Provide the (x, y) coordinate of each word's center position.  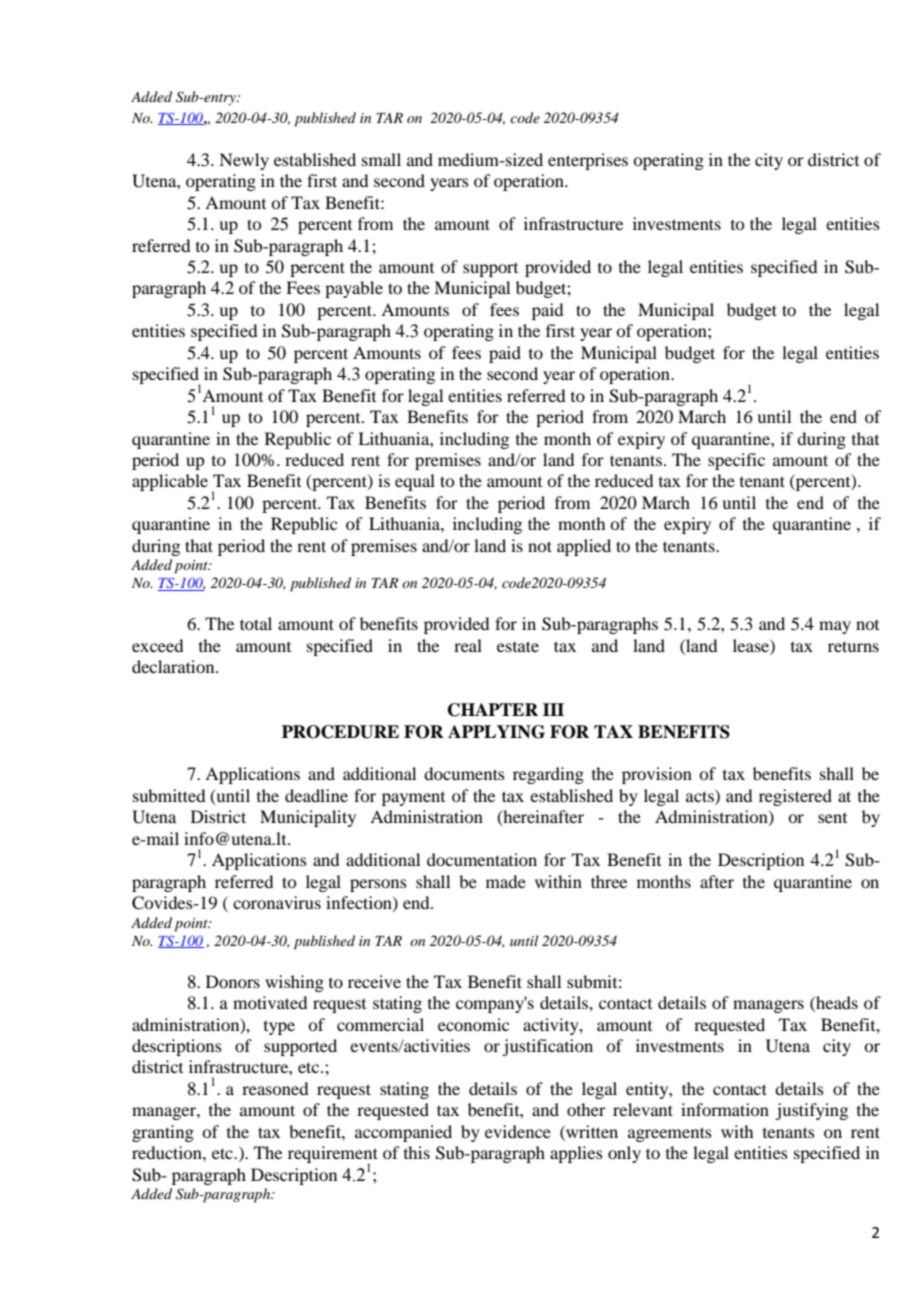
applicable (170, 482)
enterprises (588, 161)
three (609, 881)
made (506, 881)
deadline (316, 795)
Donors (233, 981)
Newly (244, 161)
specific (736, 461)
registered (795, 797)
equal (415, 482)
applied (584, 547)
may (835, 627)
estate (518, 646)
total (256, 623)
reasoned (275, 1088)
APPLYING (496, 732)
